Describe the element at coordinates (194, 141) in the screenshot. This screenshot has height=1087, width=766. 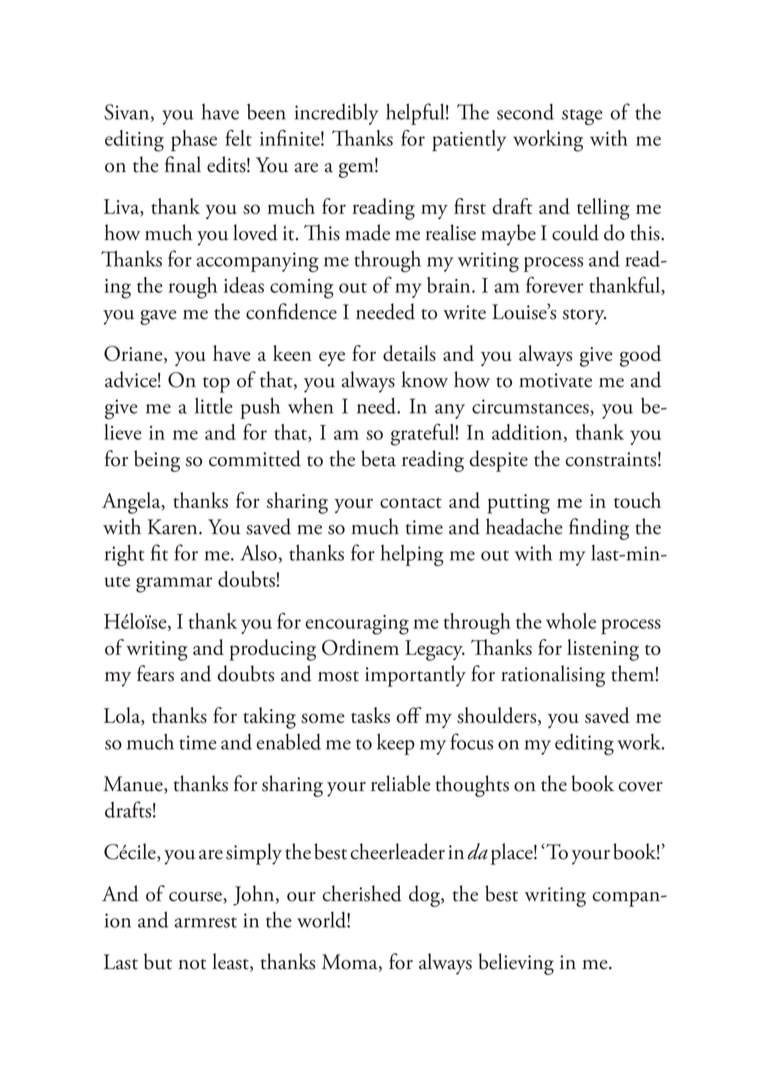
I see `phase` at that location.
